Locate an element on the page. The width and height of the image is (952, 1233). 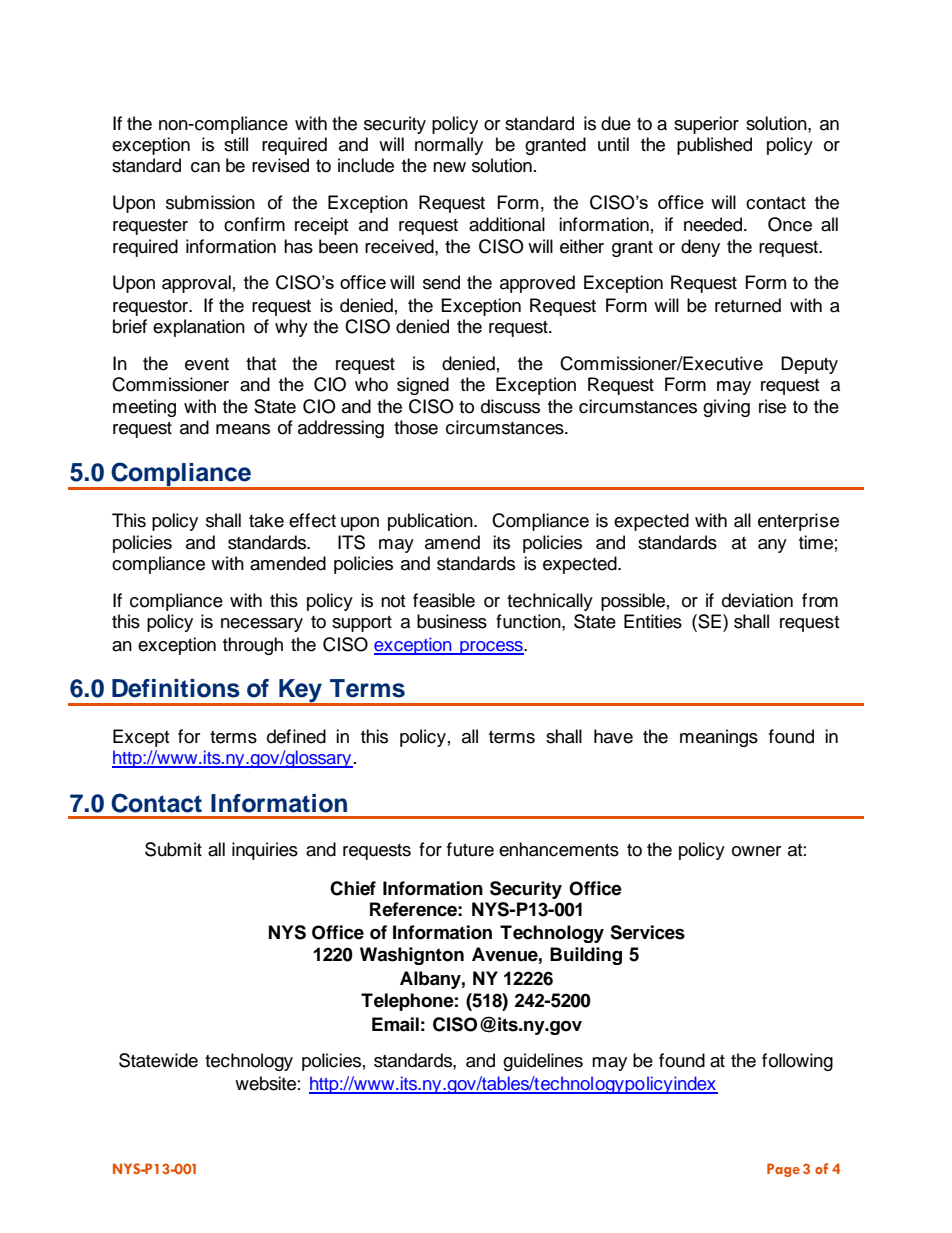
signed is located at coordinates (423, 386).
